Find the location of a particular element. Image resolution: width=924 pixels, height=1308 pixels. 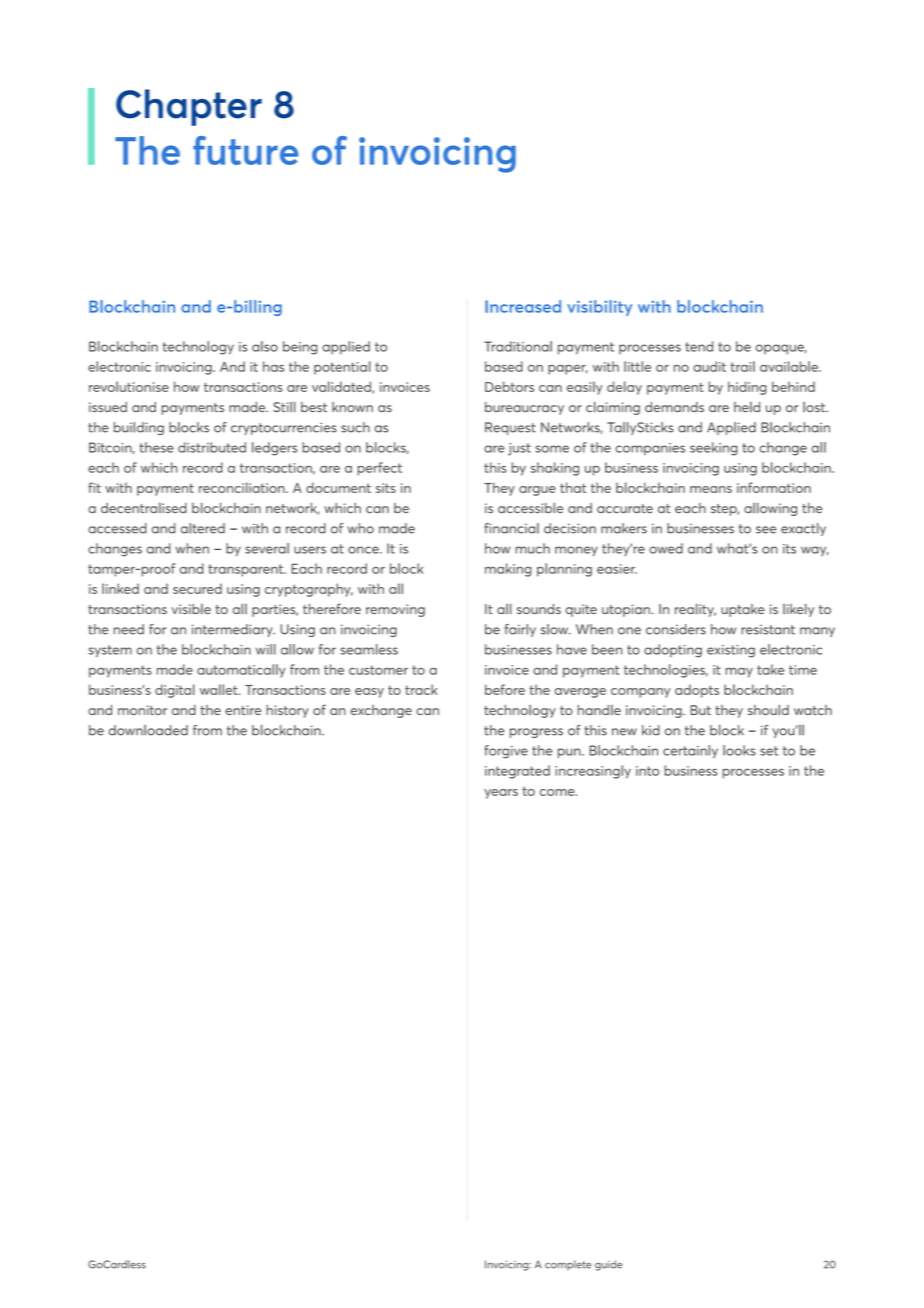

Debtors is located at coordinates (509, 386).
